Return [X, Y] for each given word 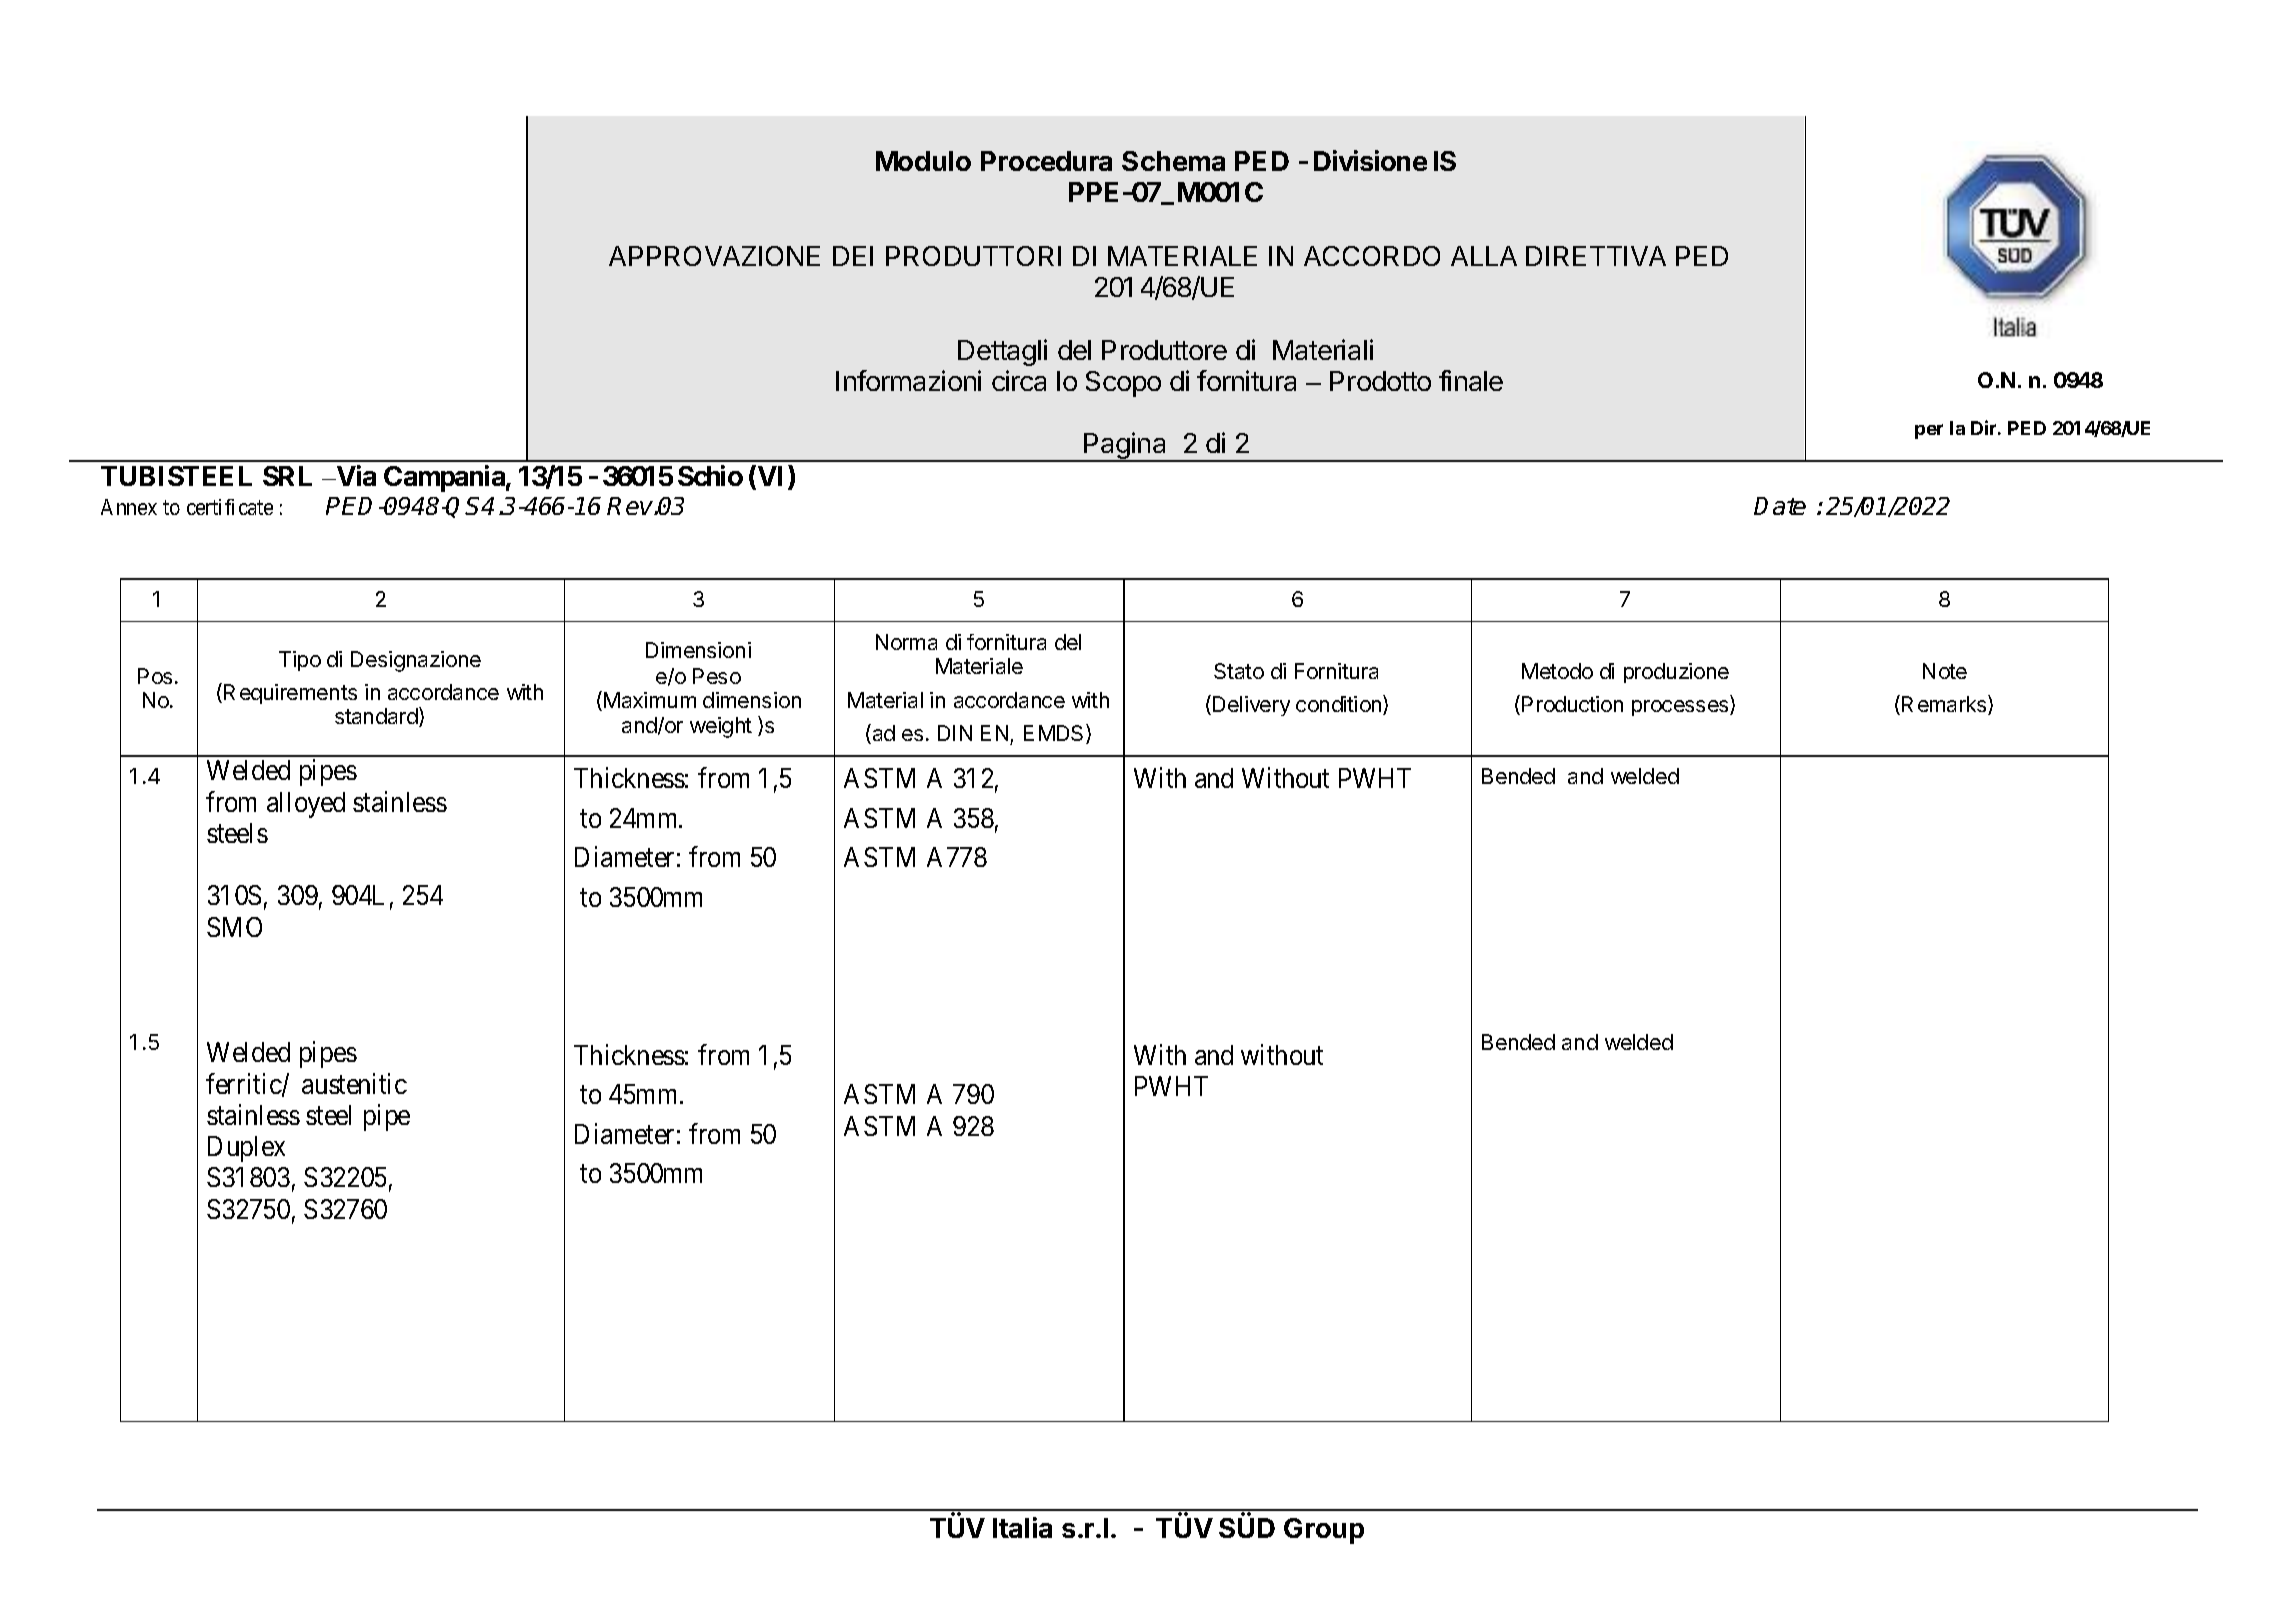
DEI [853, 256]
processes [1681, 708]
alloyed [306, 805]
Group [1324, 1531]
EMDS [1055, 734]
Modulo [923, 161]
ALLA [1484, 256]
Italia [1022, 1527]
